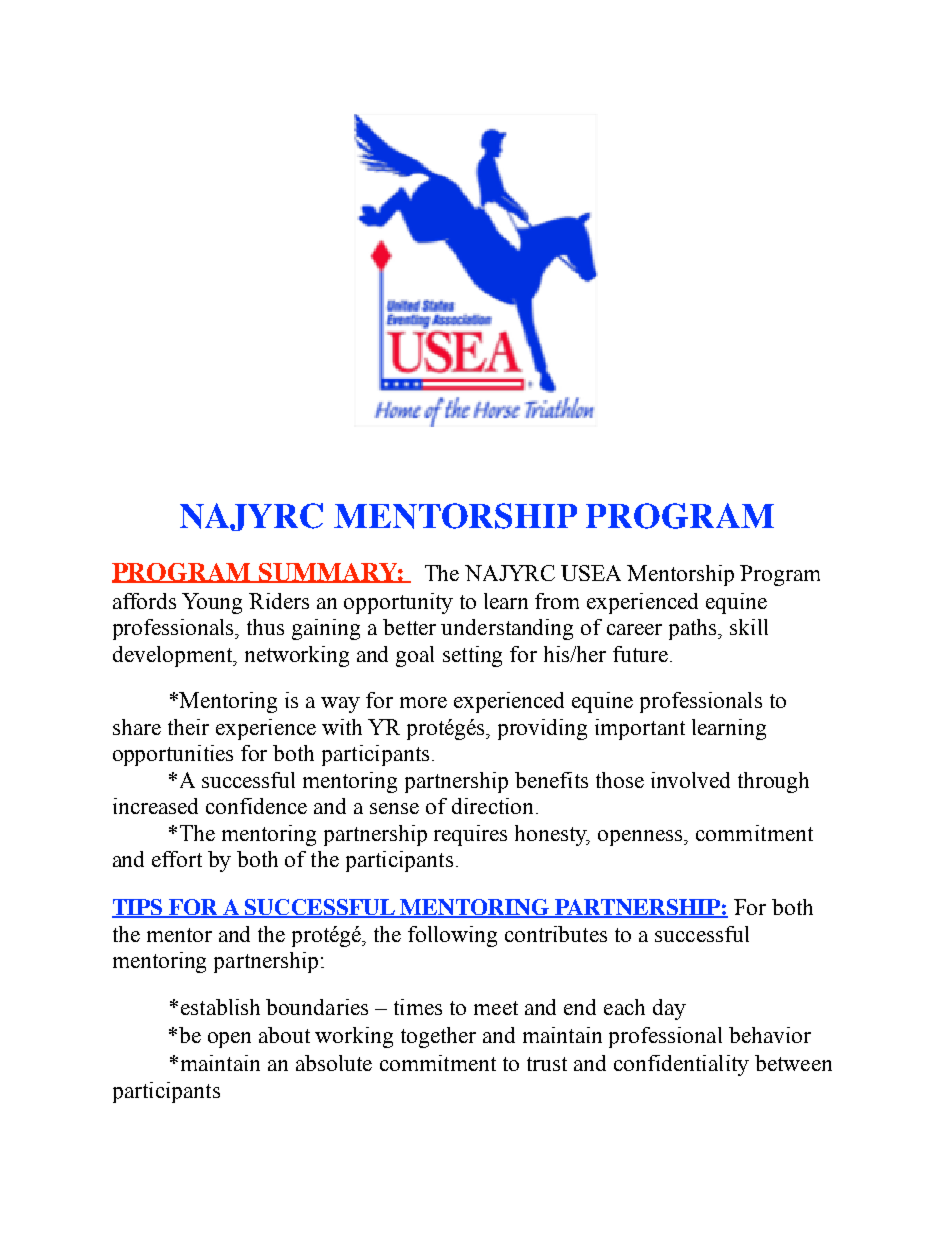 The height and width of the screenshot is (1233, 952). What do you see at coordinates (470, 835) in the screenshot?
I see `requires` at bounding box center [470, 835].
